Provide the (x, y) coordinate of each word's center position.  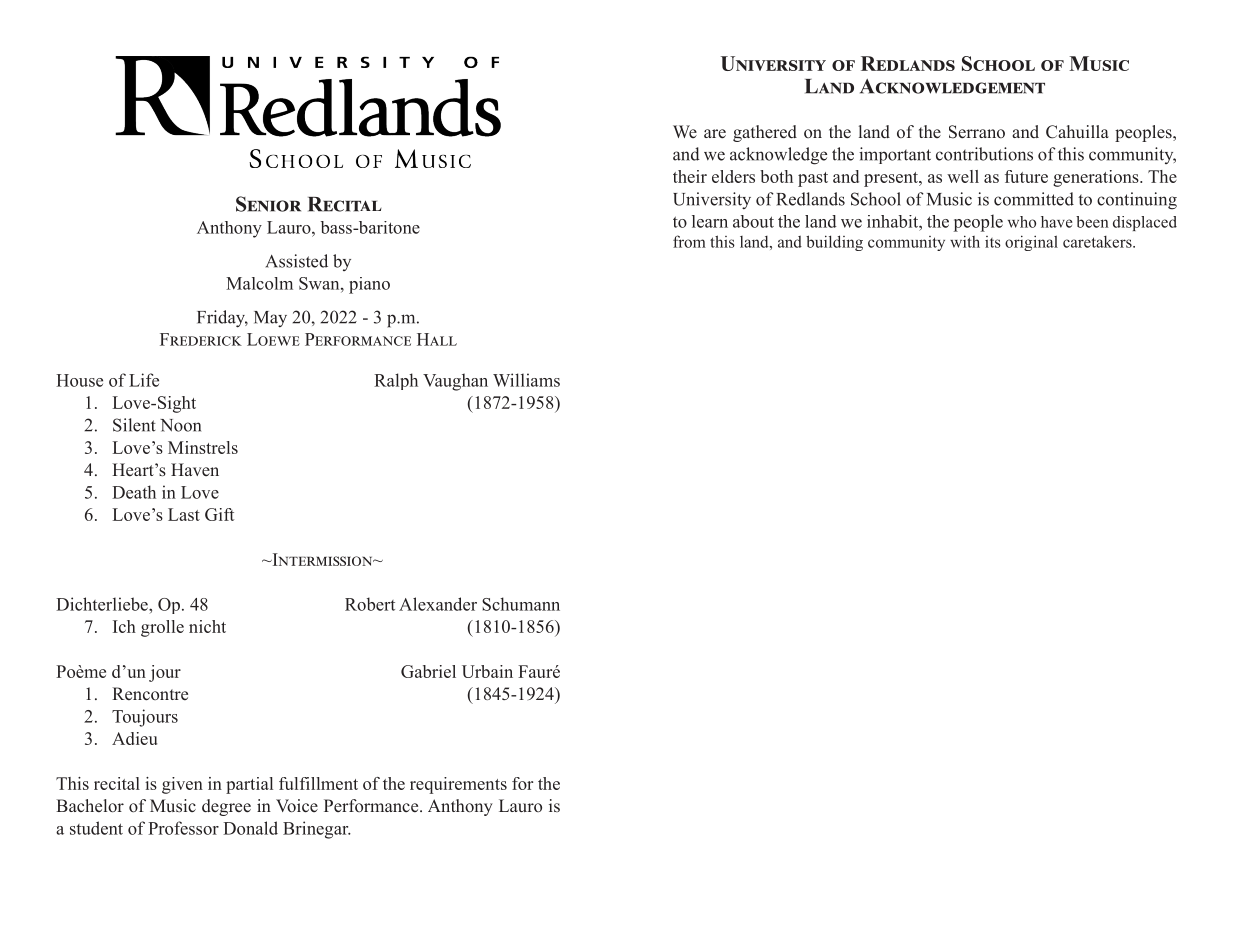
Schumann (521, 604)
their (690, 176)
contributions (984, 154)
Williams (526, 380)
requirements (458, 785)
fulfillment (318, 783)
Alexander (438, 604)
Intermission (322, 559)
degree (226, 807)
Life (144, 380)
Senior (268, 204)
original (1031, 243)
